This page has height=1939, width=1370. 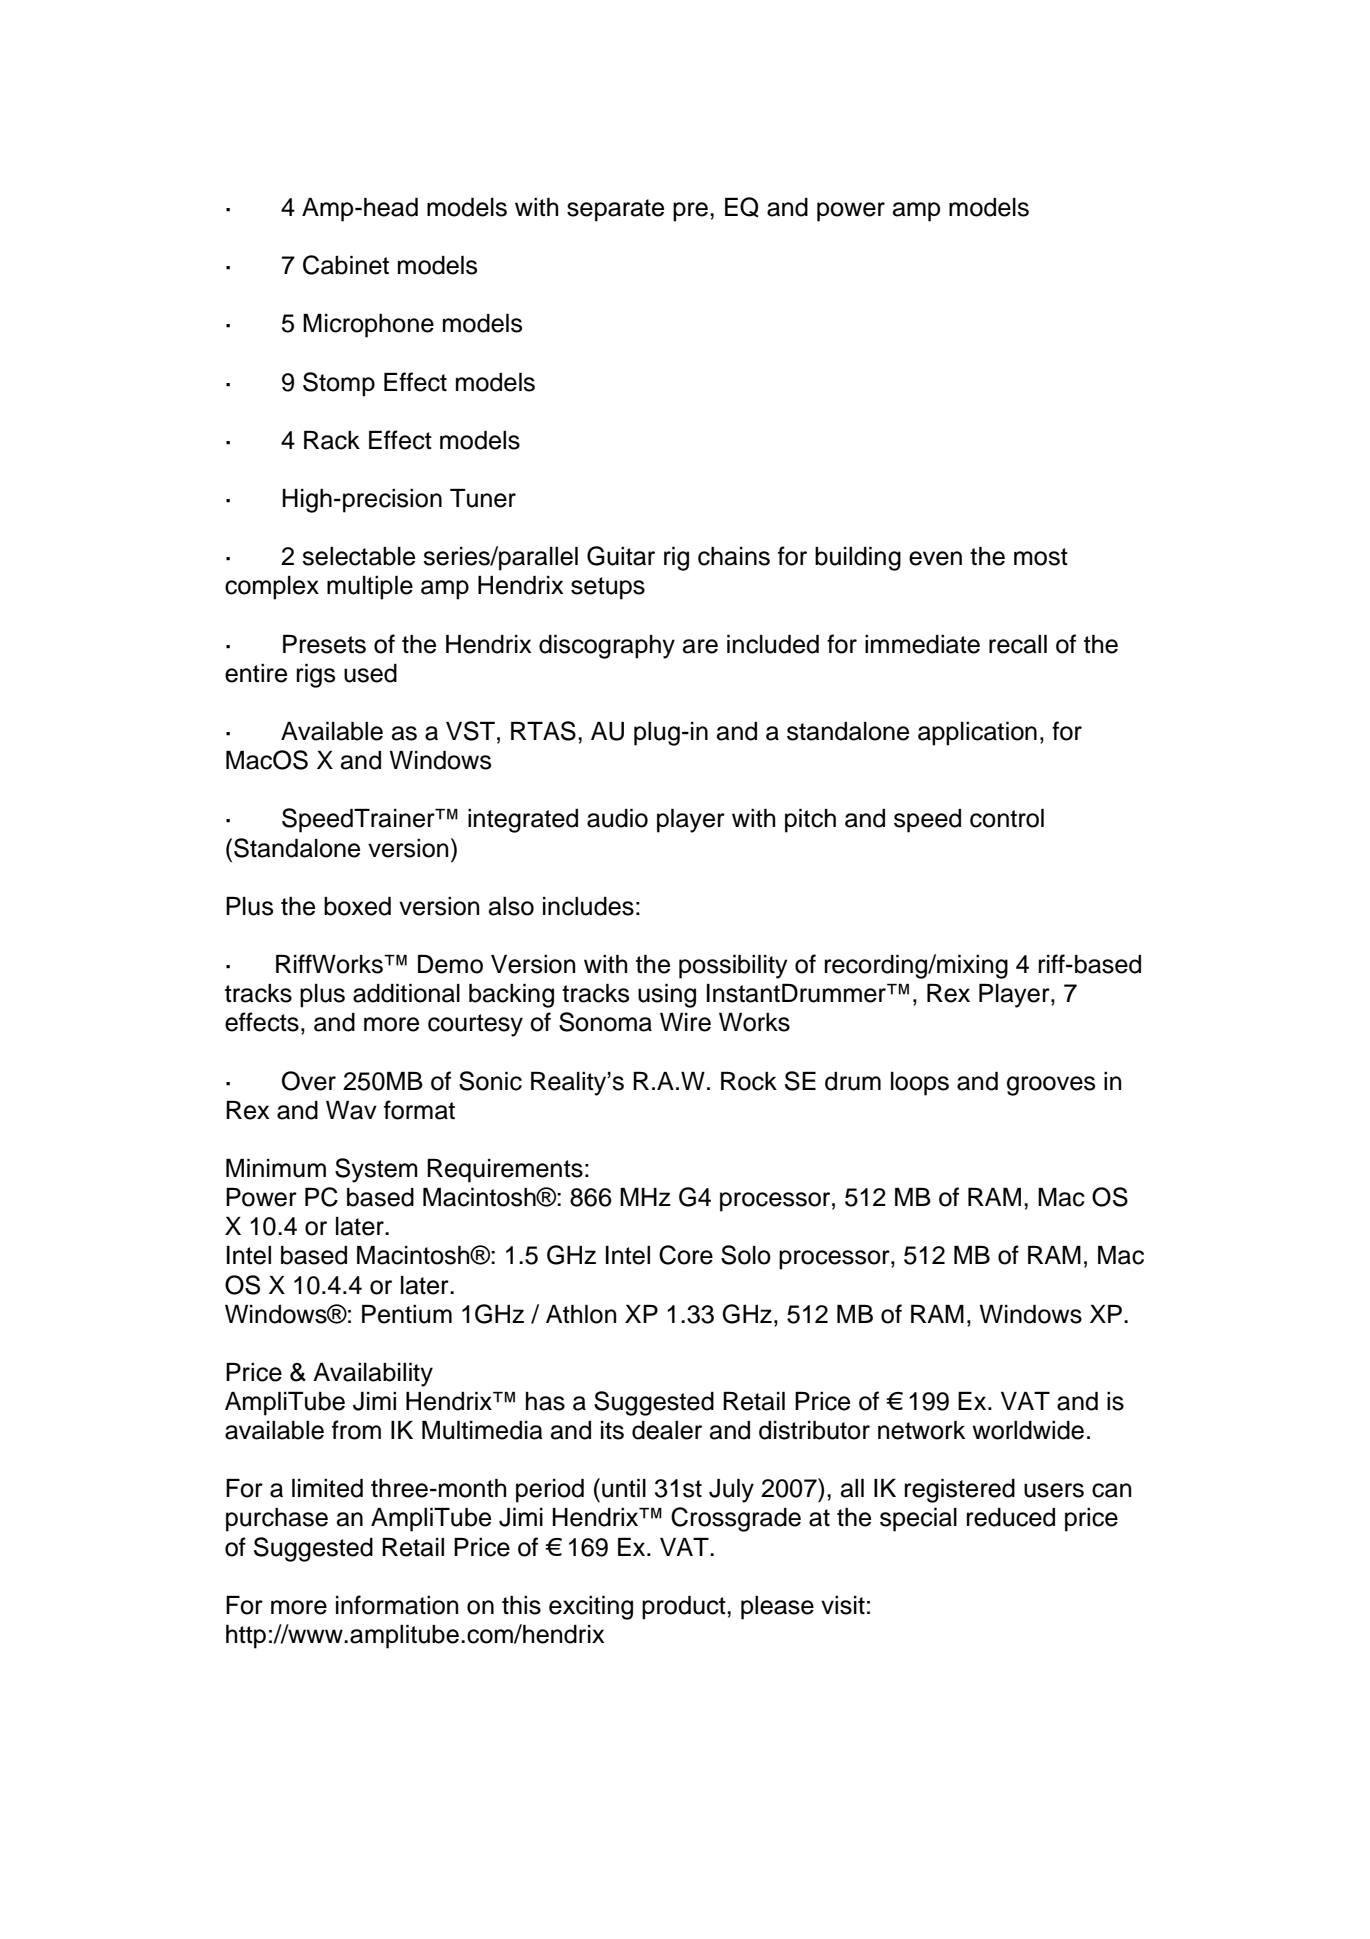 I want to click on System, so click(x=376, y=1170).
